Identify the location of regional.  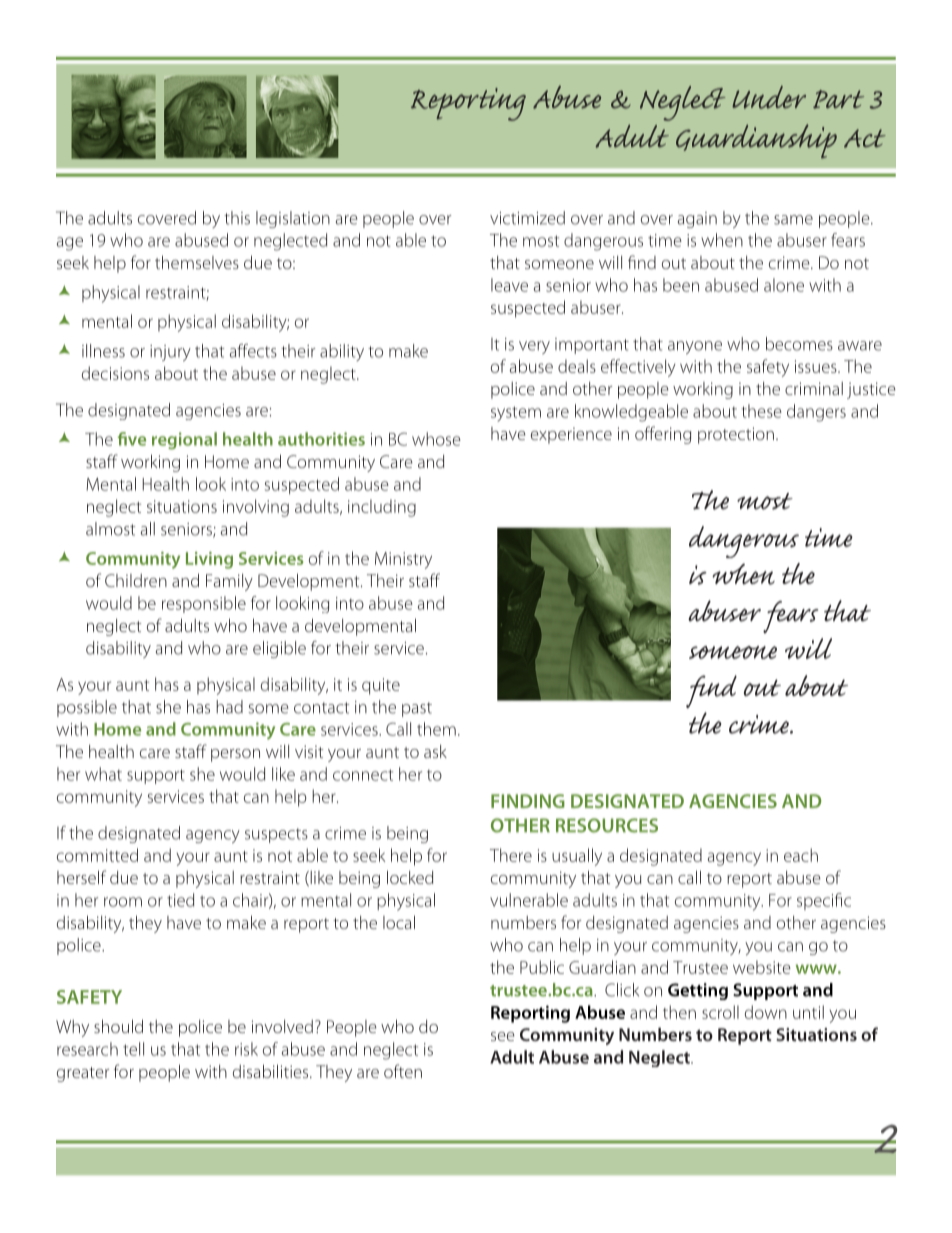
(184, 441).
